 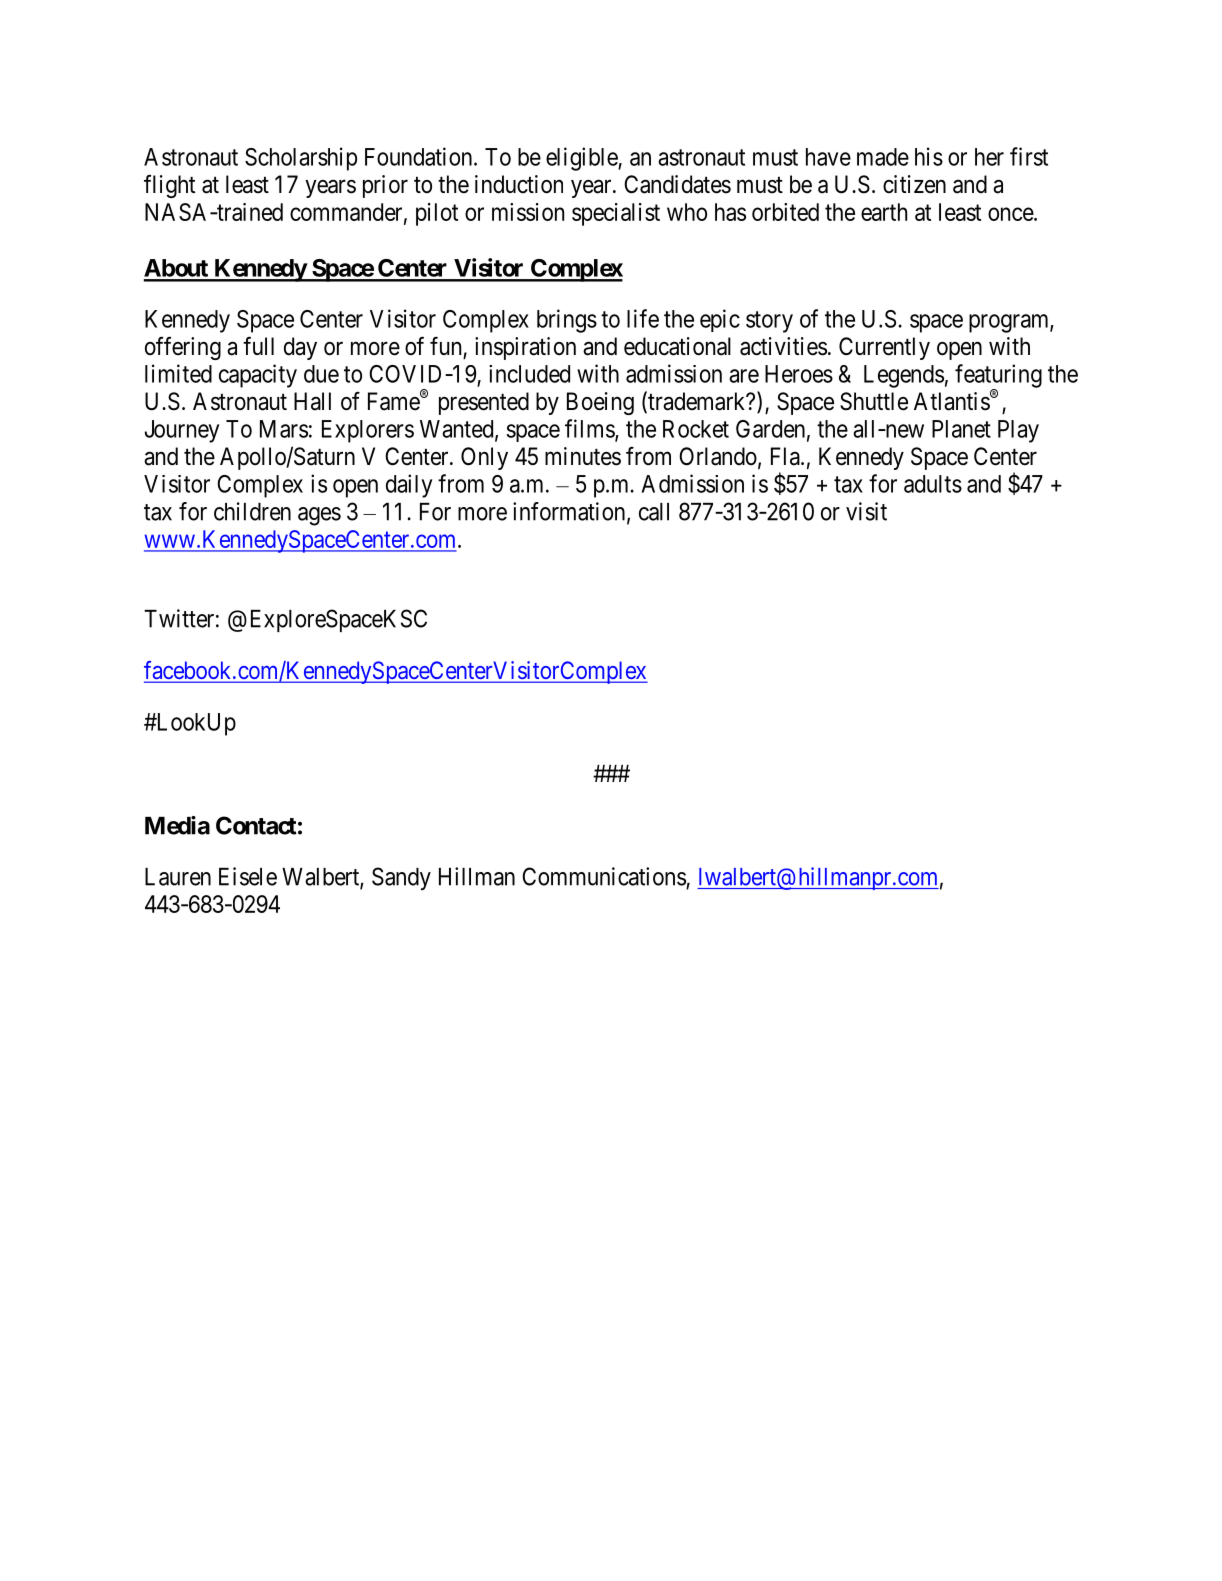 I want to click on citizen, so click(x=914, y=184).
